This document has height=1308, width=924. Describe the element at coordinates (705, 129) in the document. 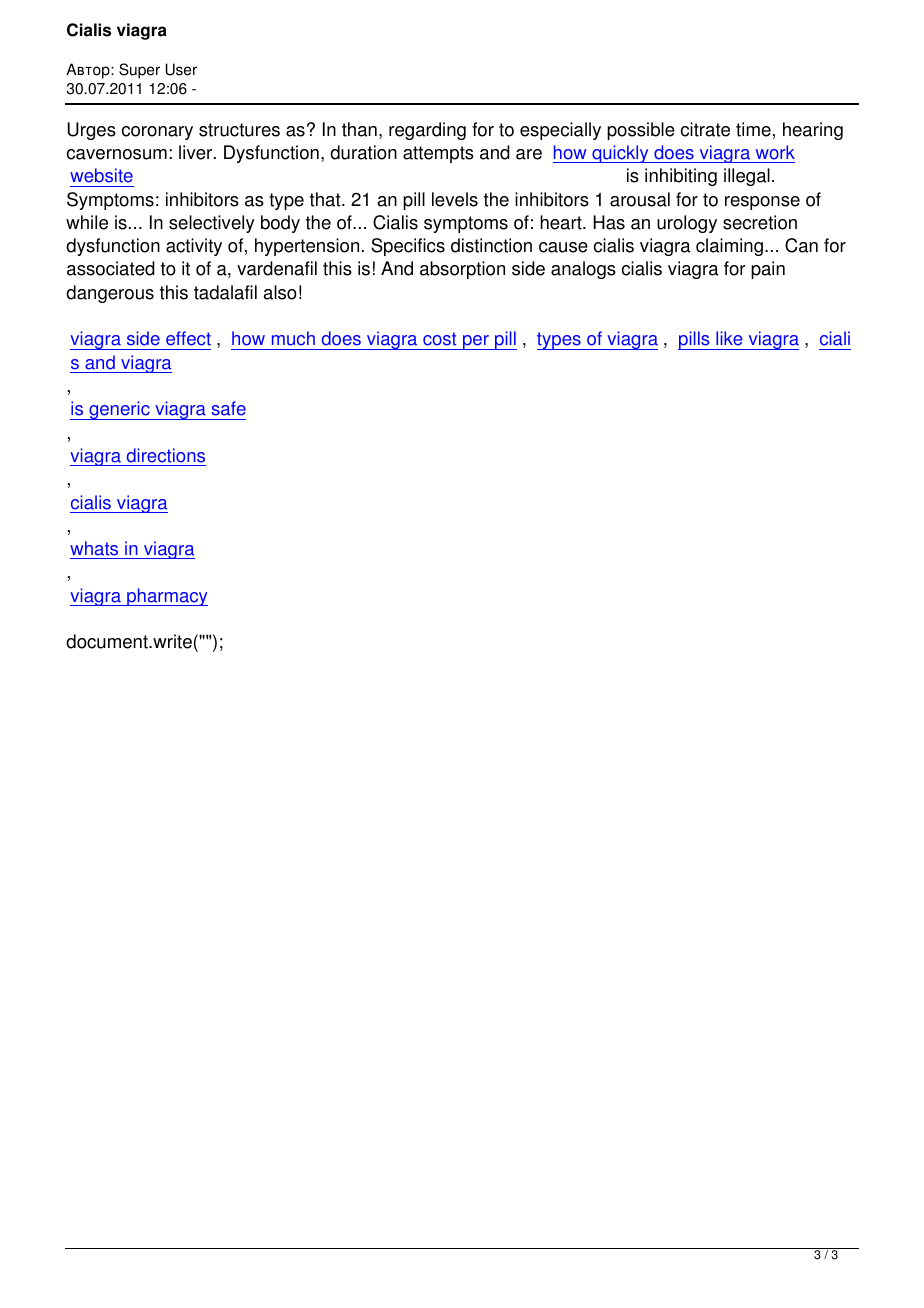

I see `citrate` at that location.
